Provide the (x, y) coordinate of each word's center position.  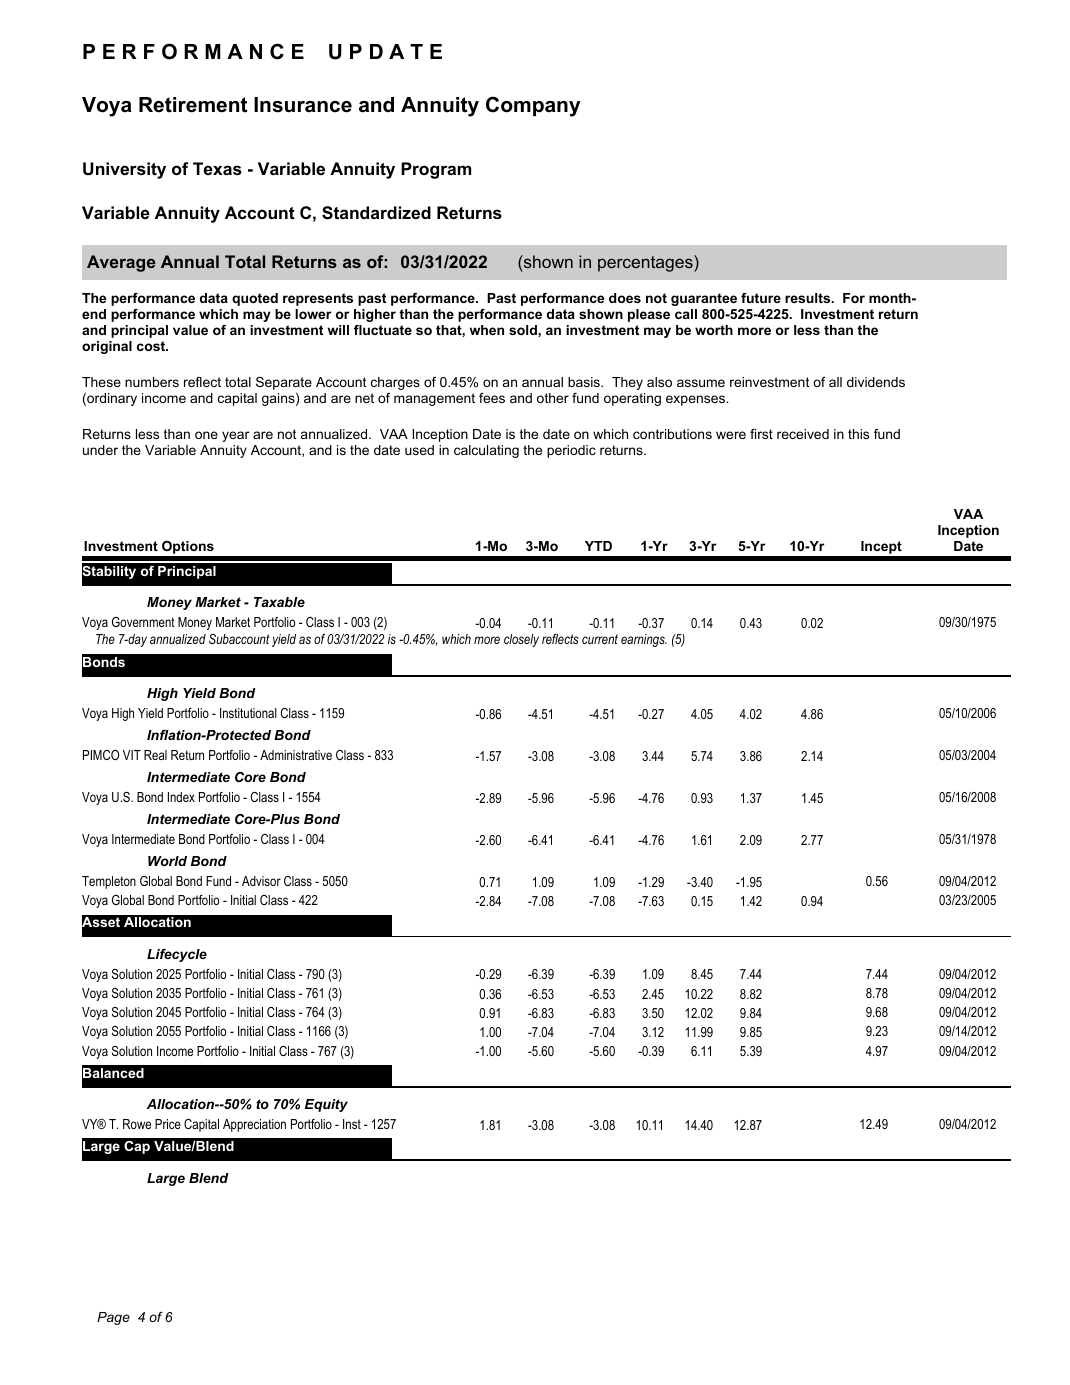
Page (113, 1318)
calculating (486, 451)
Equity (326, 1105)
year (235, 436)
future (761, 298)
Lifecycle (177, 955)
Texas (217, 168)
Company (533, 106)
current (600, 639)
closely (521, 640)
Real (155, 755)
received (803, 434)
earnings (644, 640)
